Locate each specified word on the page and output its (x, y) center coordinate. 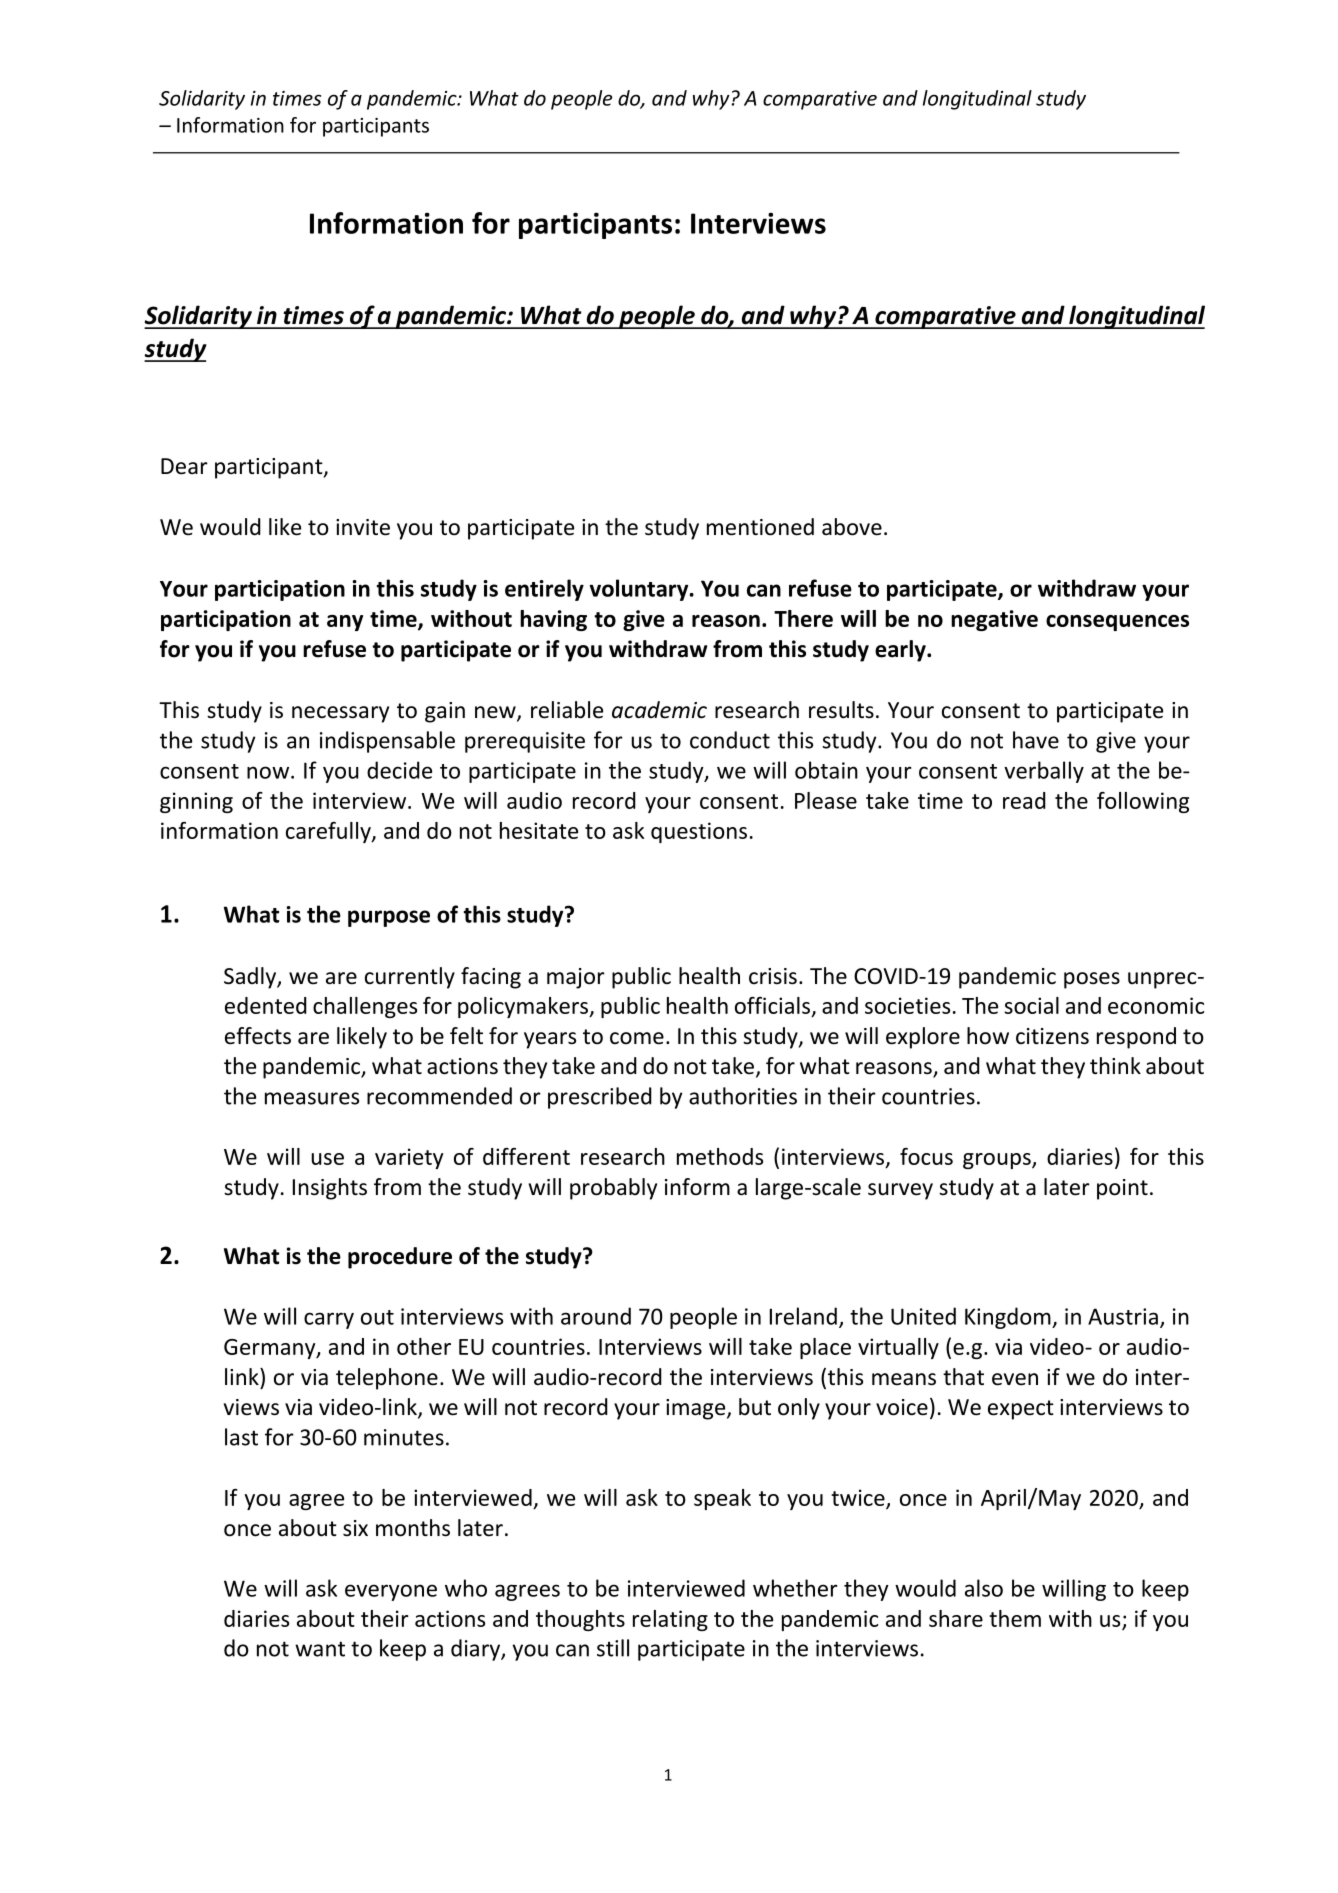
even (1015, 1379)
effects (258, 1036)
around (596, 1316)
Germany (271, 1349)
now (268, 772)
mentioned (760, 527)
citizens (1052, 1036)
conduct (730, 740)
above (852, 527)
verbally (1044, 772)
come (637, 1038)
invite (363, 527)
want (320, 1649)
